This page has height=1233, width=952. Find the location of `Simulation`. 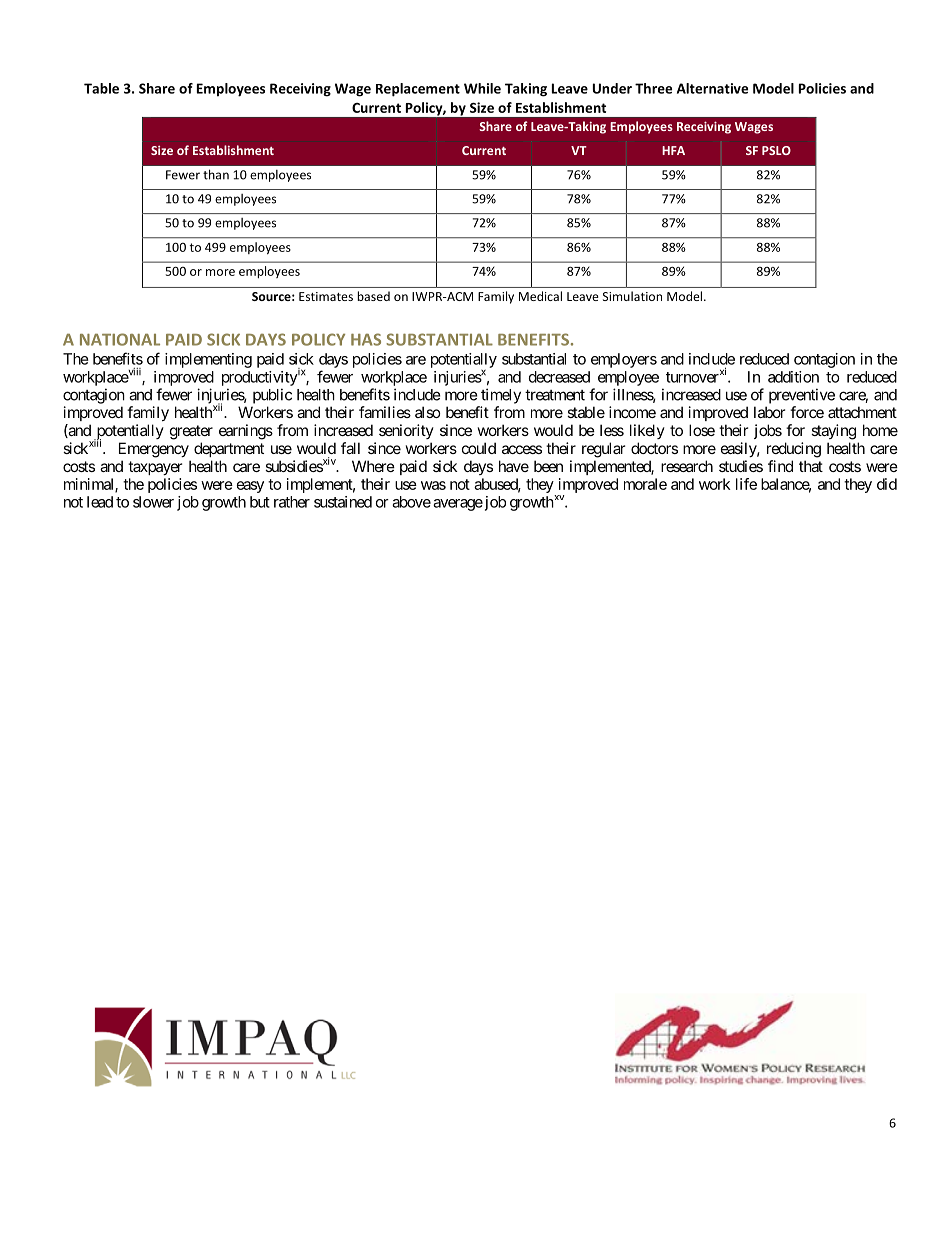

Simulation is located at coordinates (632, 296).
